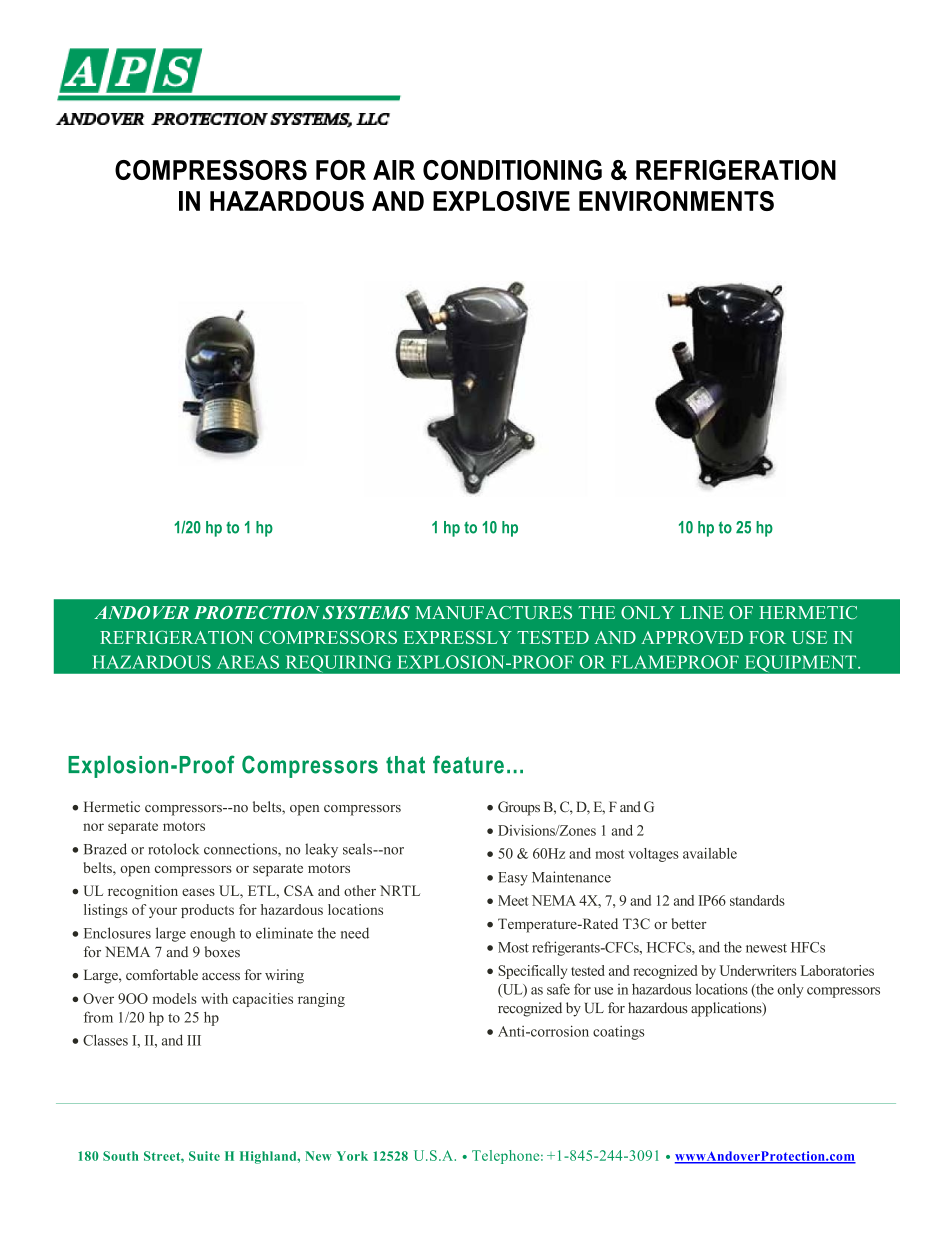 The width and height of the screenshot is (952, 1233). I want to click on AREAS, so click(248, 662).
